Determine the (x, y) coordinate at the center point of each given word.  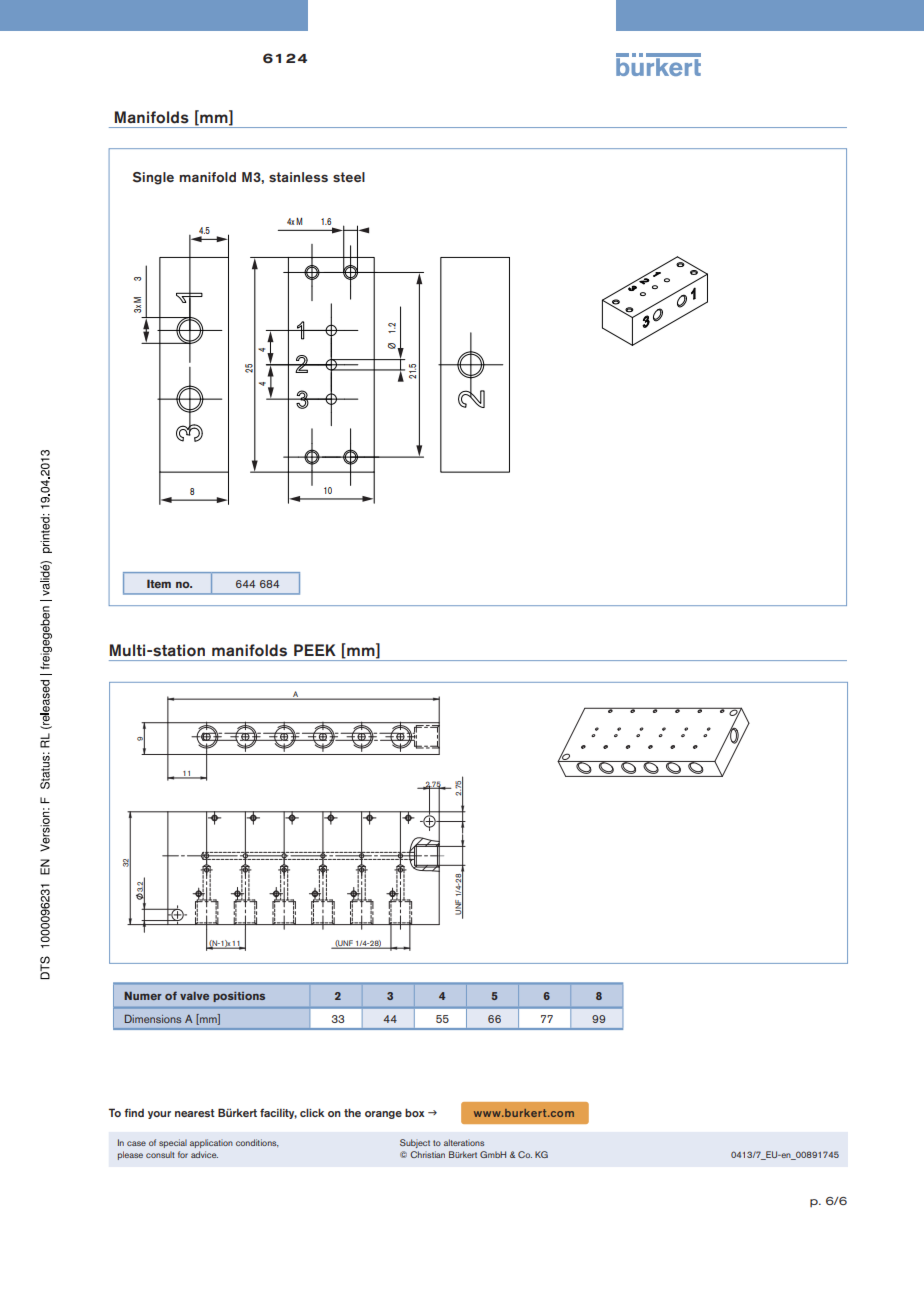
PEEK (315, 650)
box (415, 1112)
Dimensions (153, 1019)
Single (153, 178)
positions (239, 997)
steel (349, 177)
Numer (143, 996)
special (173, 1143)
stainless (298, 177)
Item (159, 583)
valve (194, 996)
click (312, 1112)
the (352, 1112)
